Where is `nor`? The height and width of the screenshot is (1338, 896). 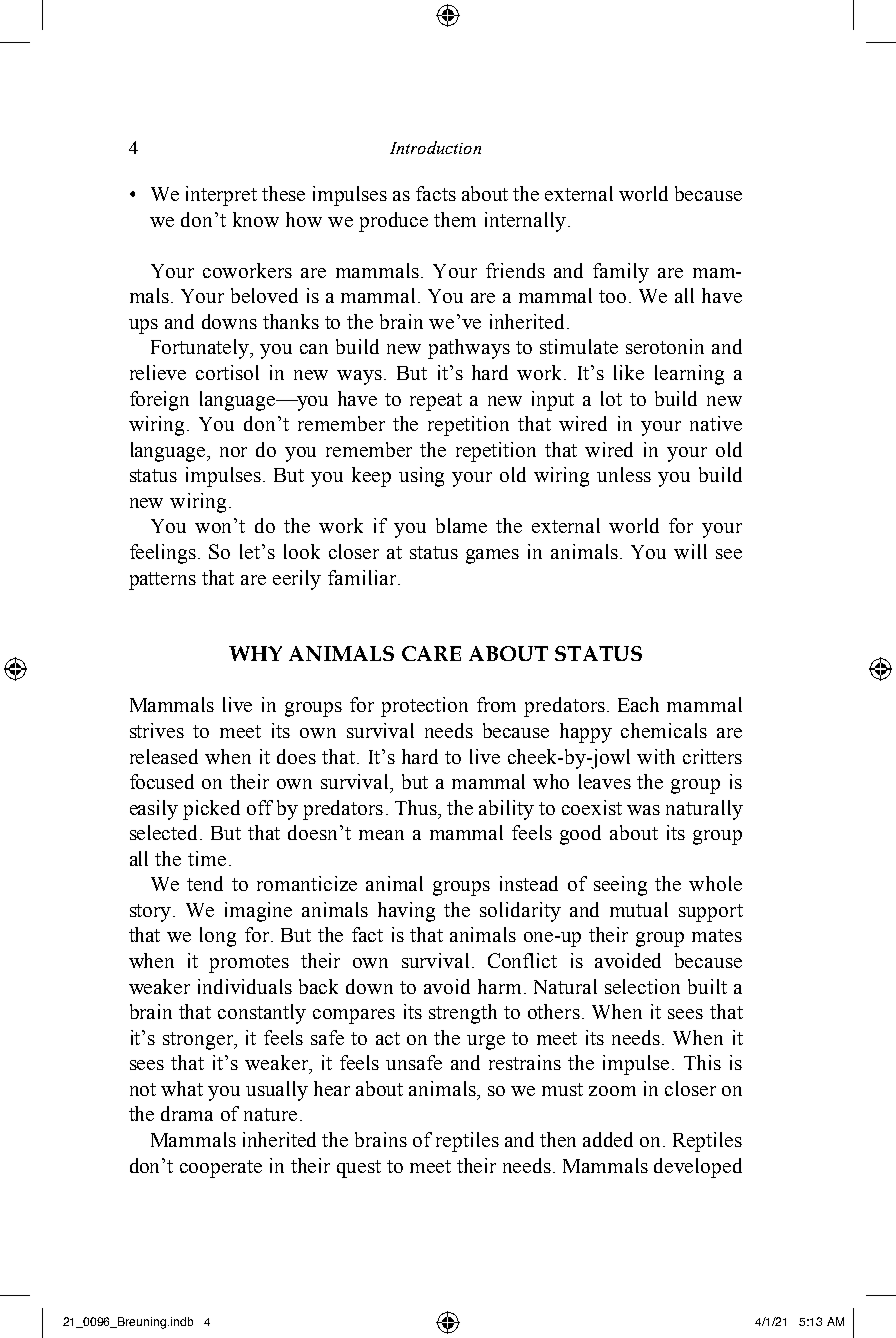
nor is located at coordinates (233, 452).
